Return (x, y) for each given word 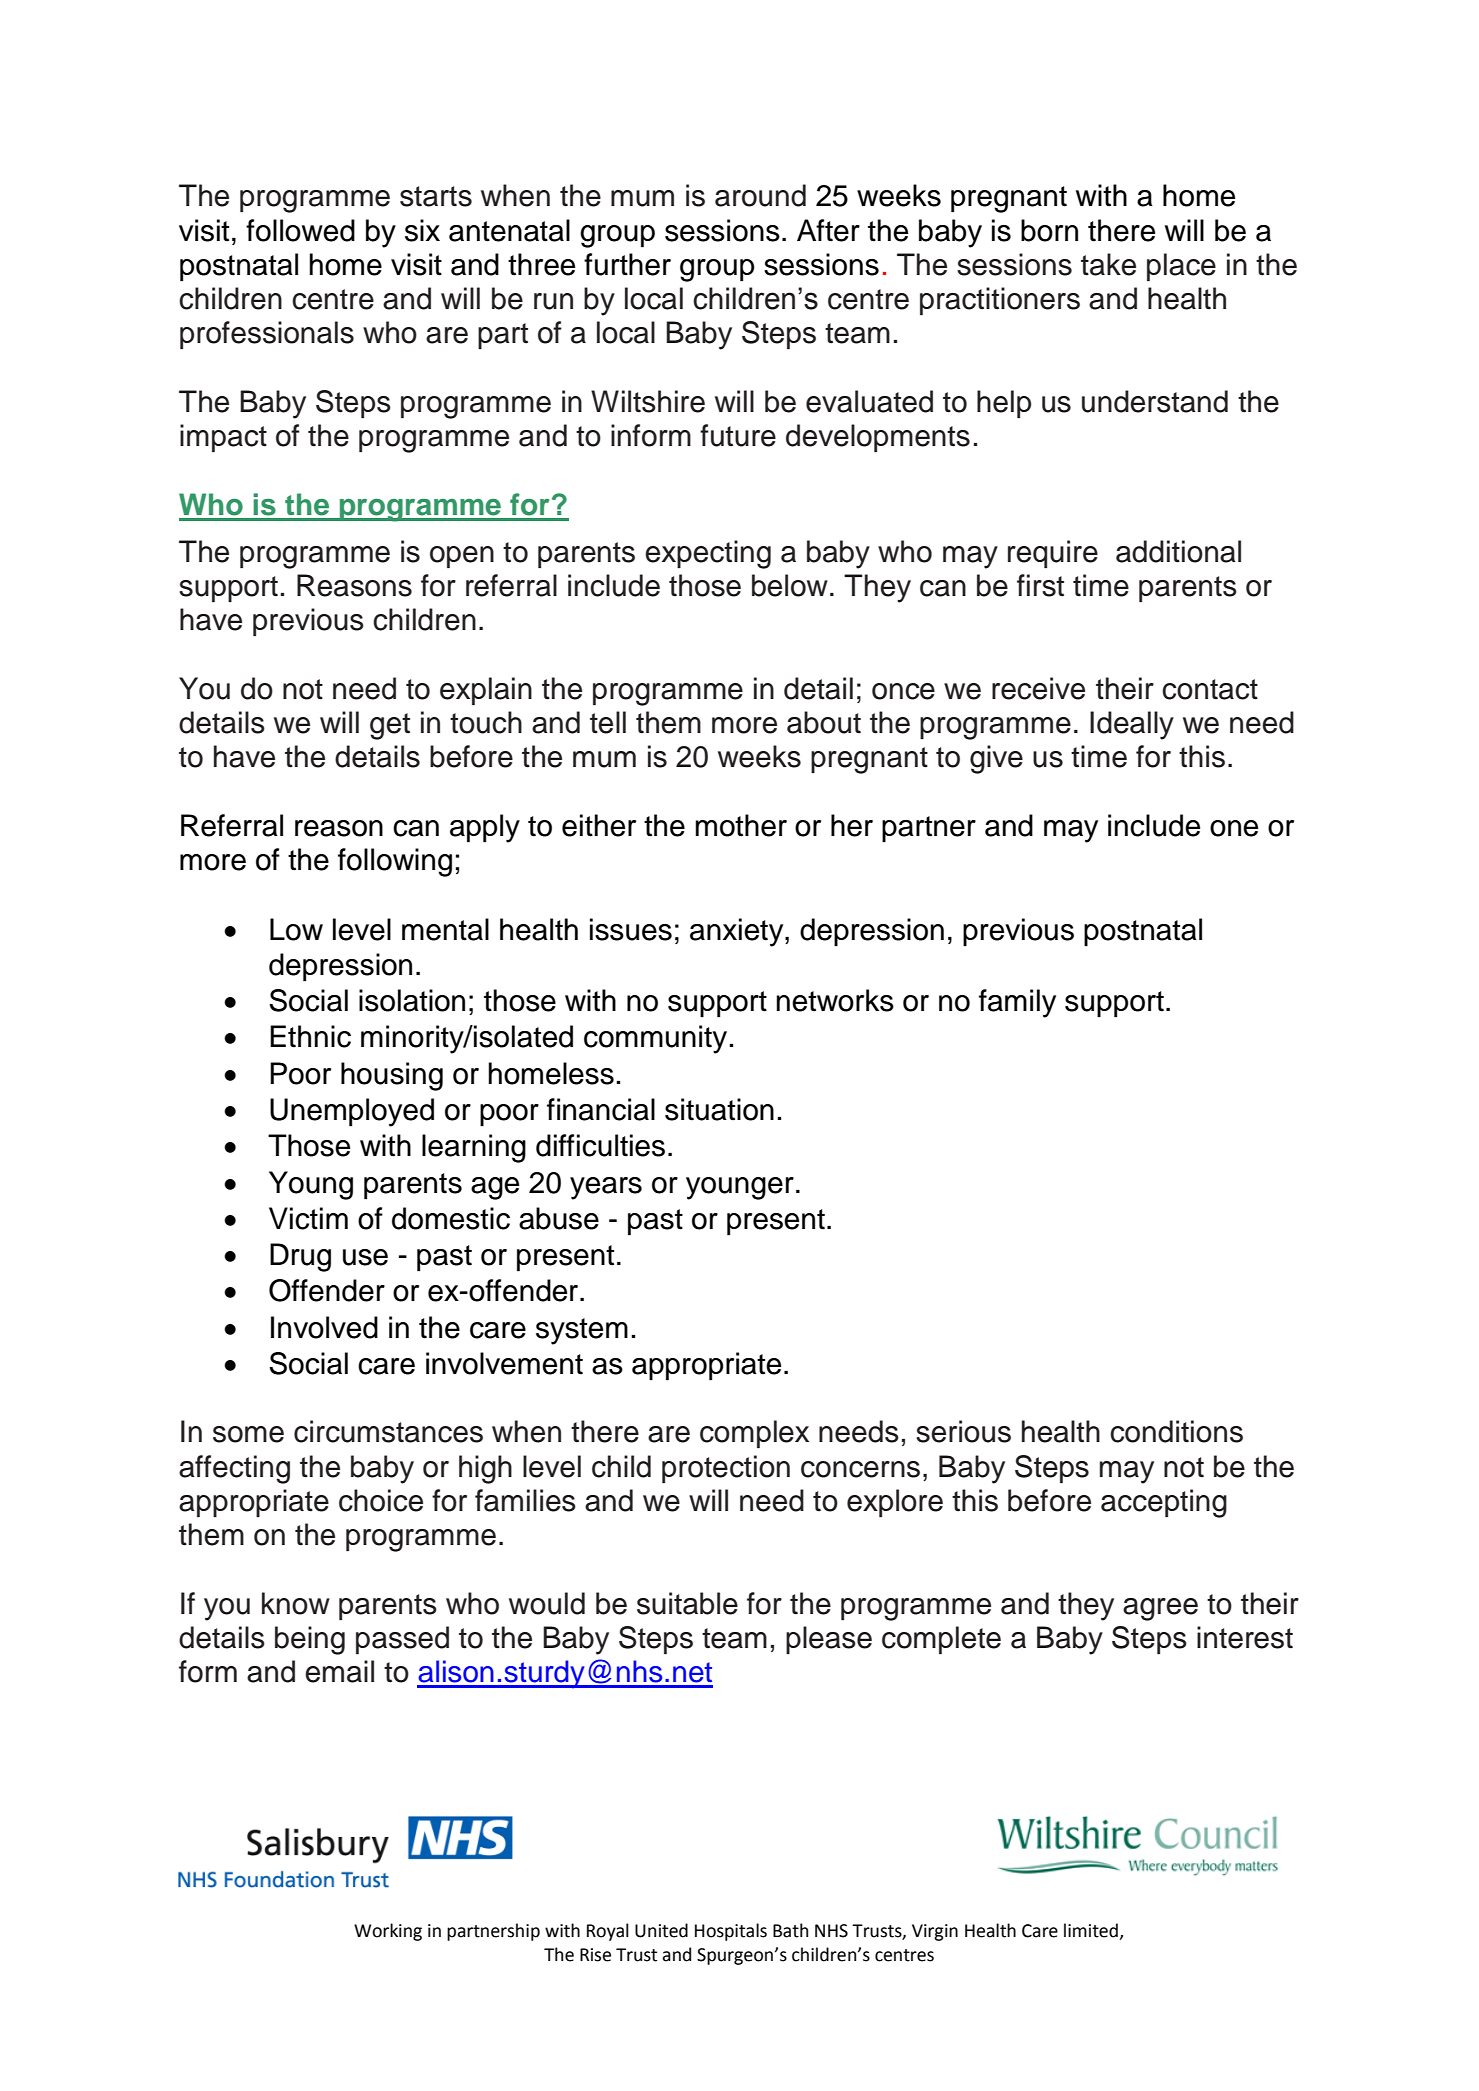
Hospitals (731, 1932)
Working (388, 1932)
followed (300, 230)
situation (719, 1109)
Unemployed (352, 1112)
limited (1092, 1931)
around (760, 195)
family (1017, 1003)
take (1108, 264)
